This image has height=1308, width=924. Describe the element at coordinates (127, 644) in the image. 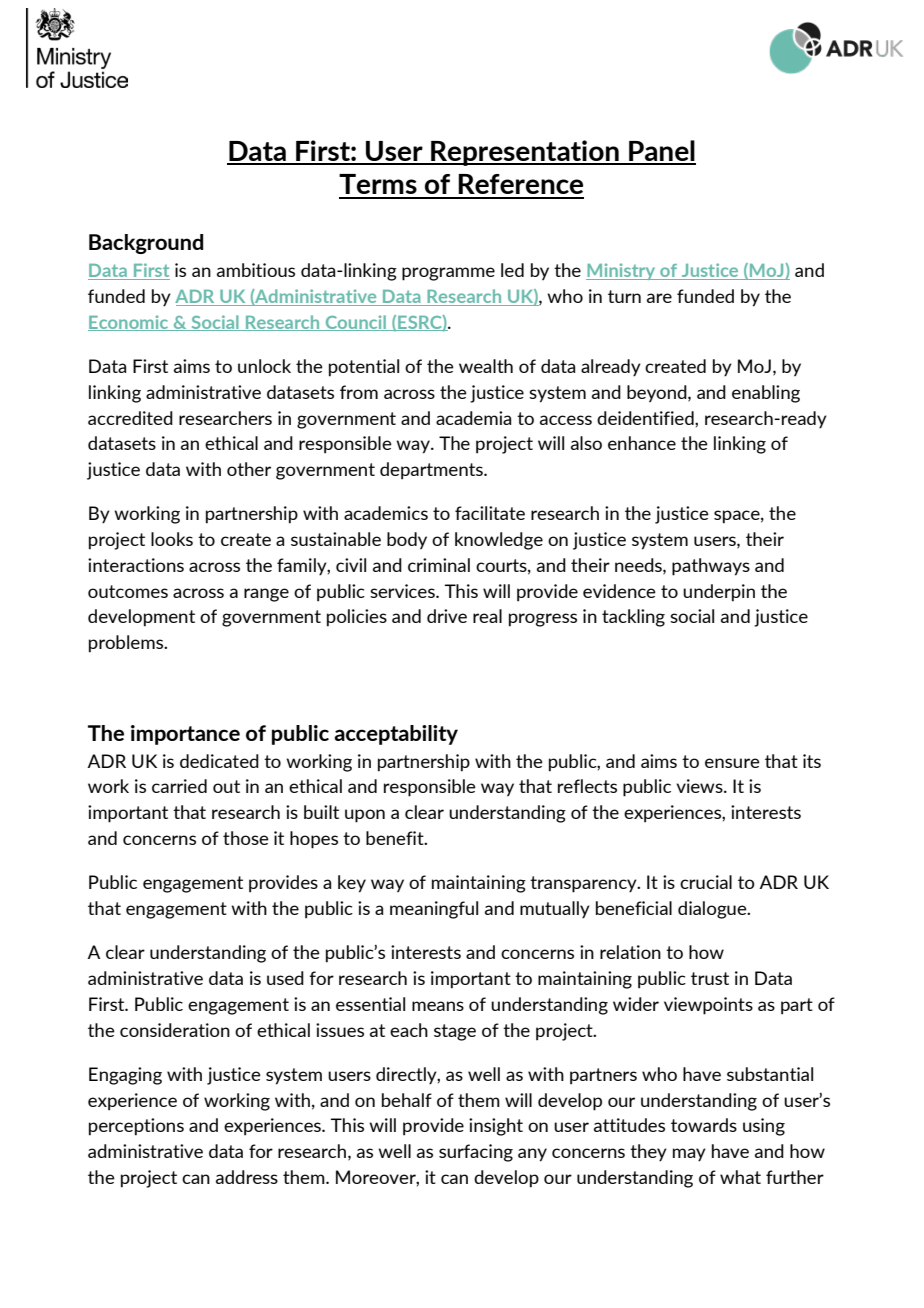

I see `problems` at that location.
